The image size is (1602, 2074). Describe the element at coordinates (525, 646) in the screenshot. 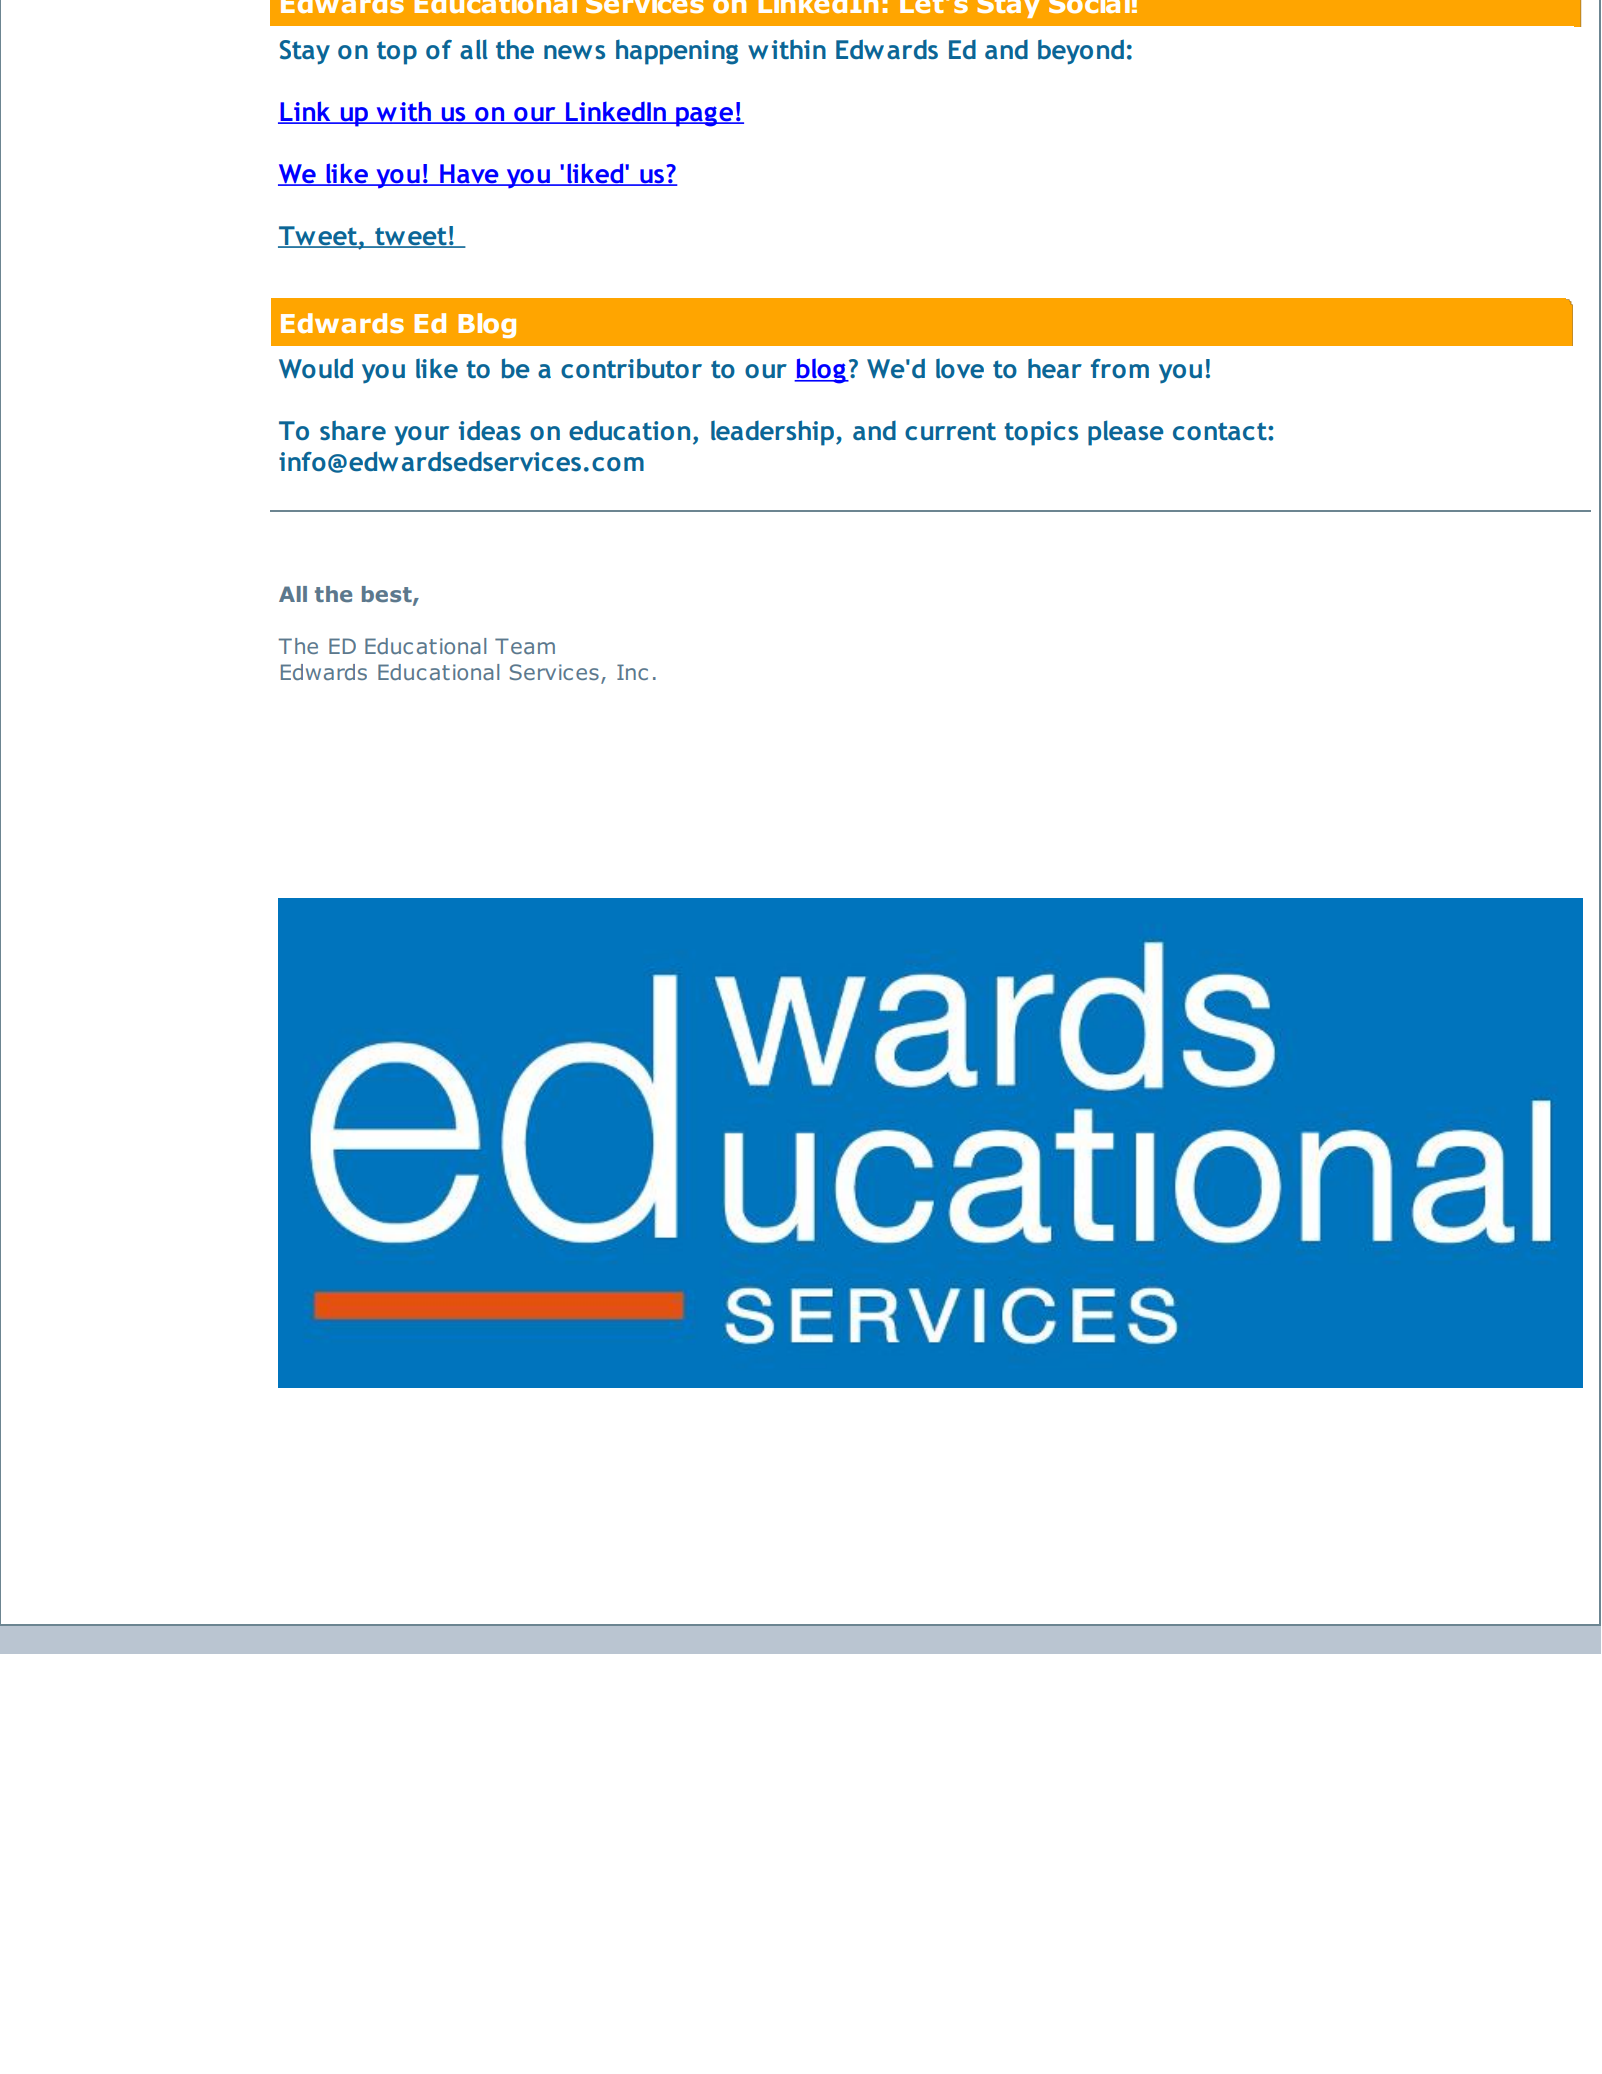

I see `Team` at that location.
